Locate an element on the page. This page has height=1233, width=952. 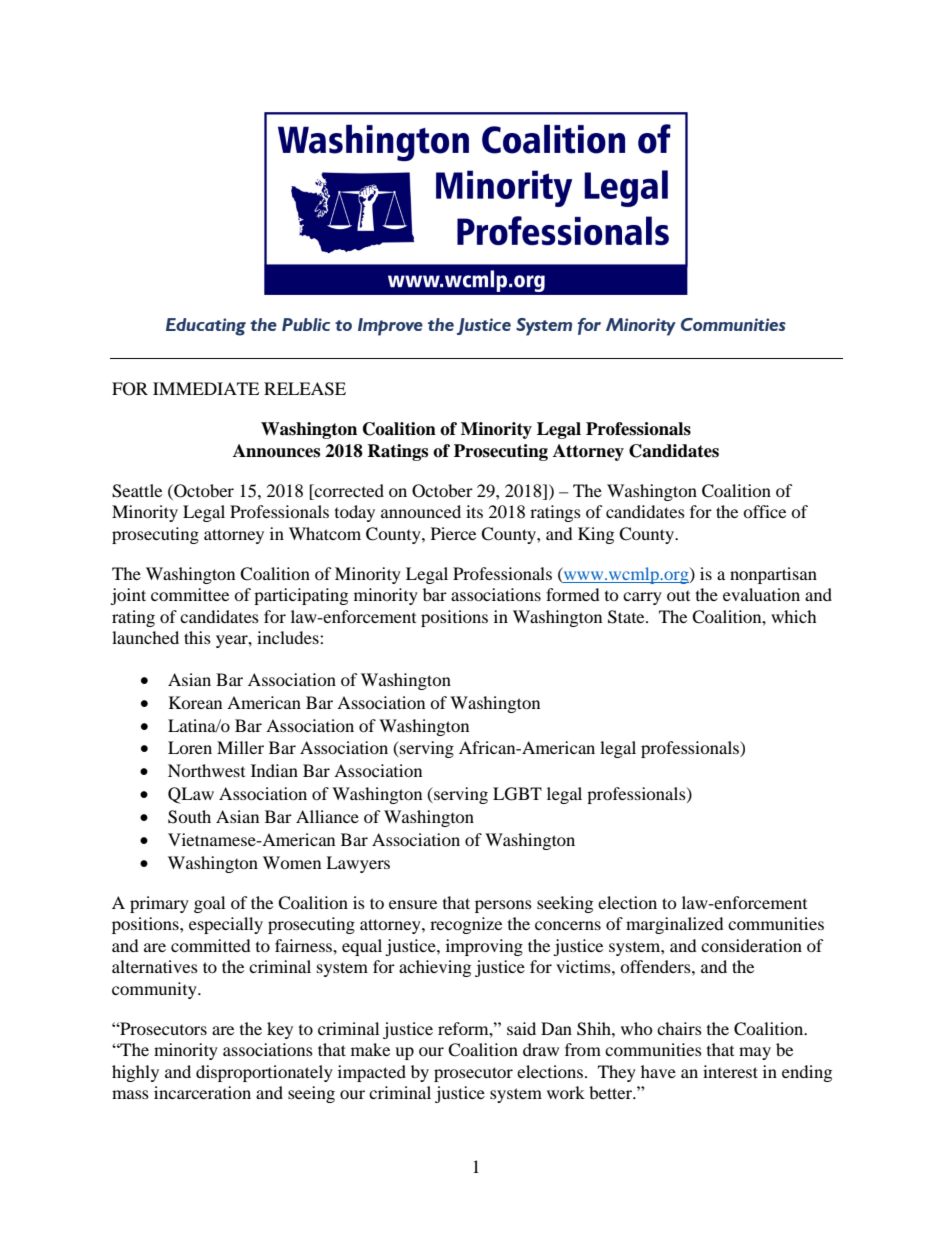
draw is located at coordinates (541, 1049).
